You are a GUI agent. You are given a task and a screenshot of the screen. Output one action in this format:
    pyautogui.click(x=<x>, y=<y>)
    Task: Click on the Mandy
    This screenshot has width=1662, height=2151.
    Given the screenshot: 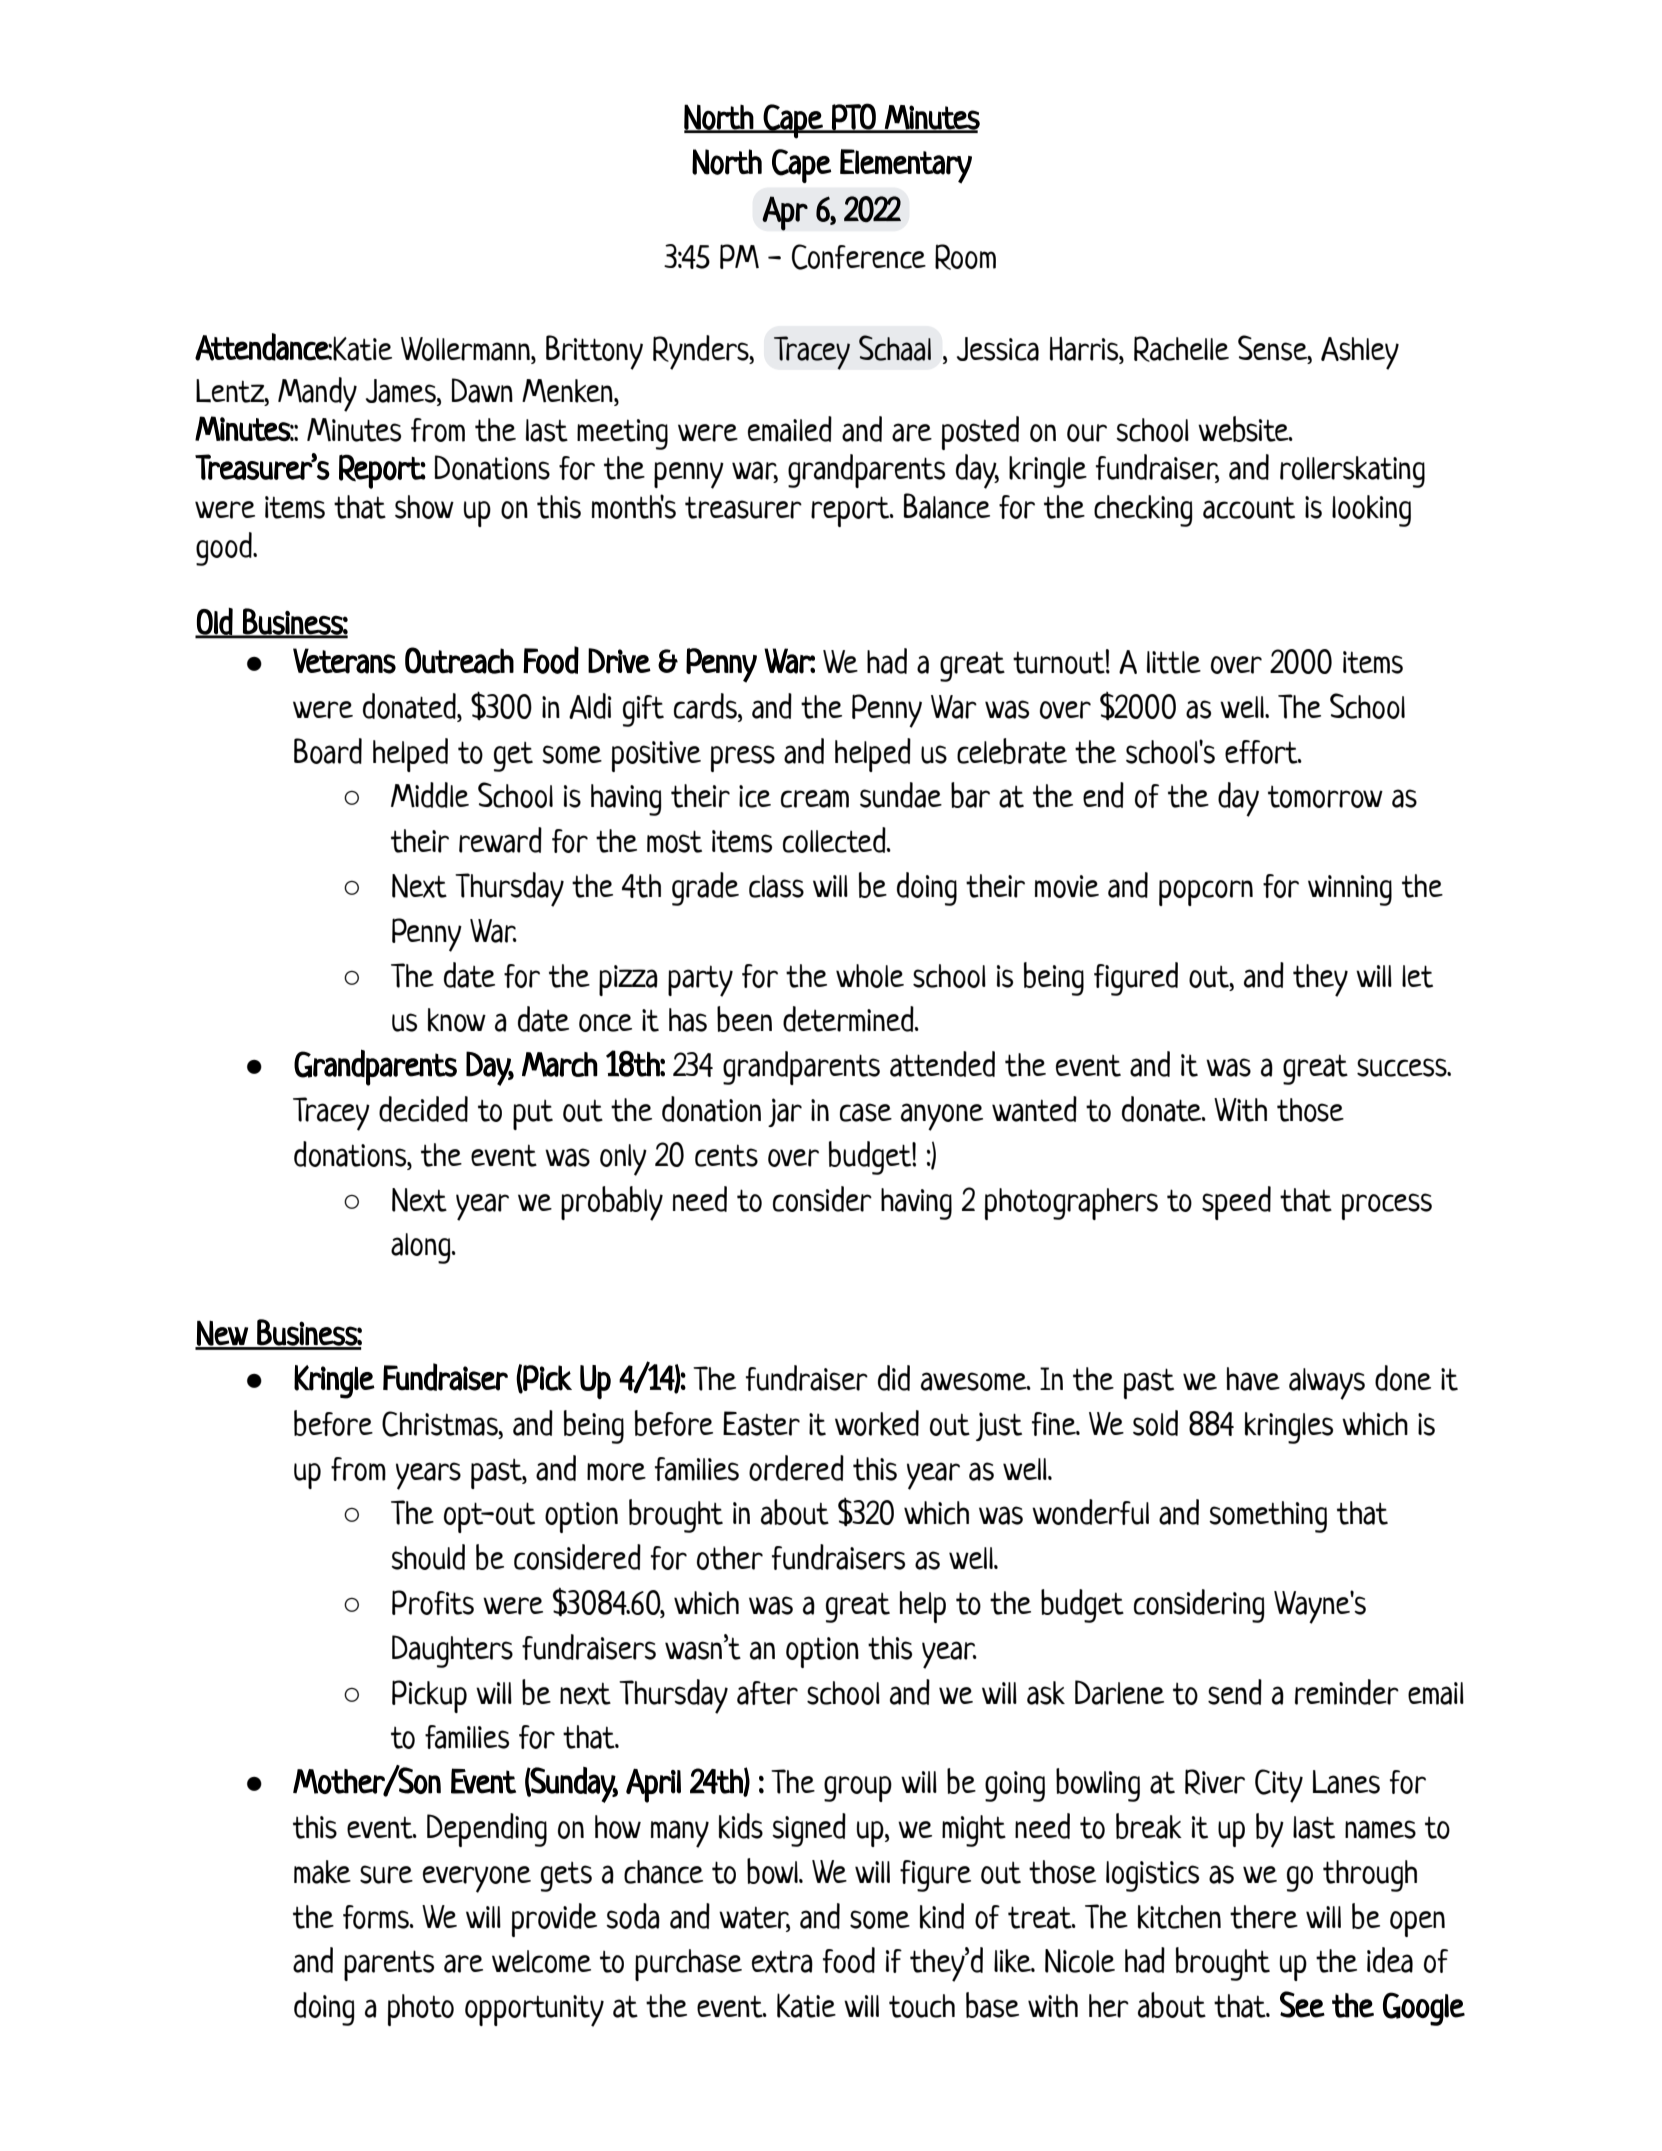 What is the action you would take?
    pyautogui.click(x=317, y=394)
